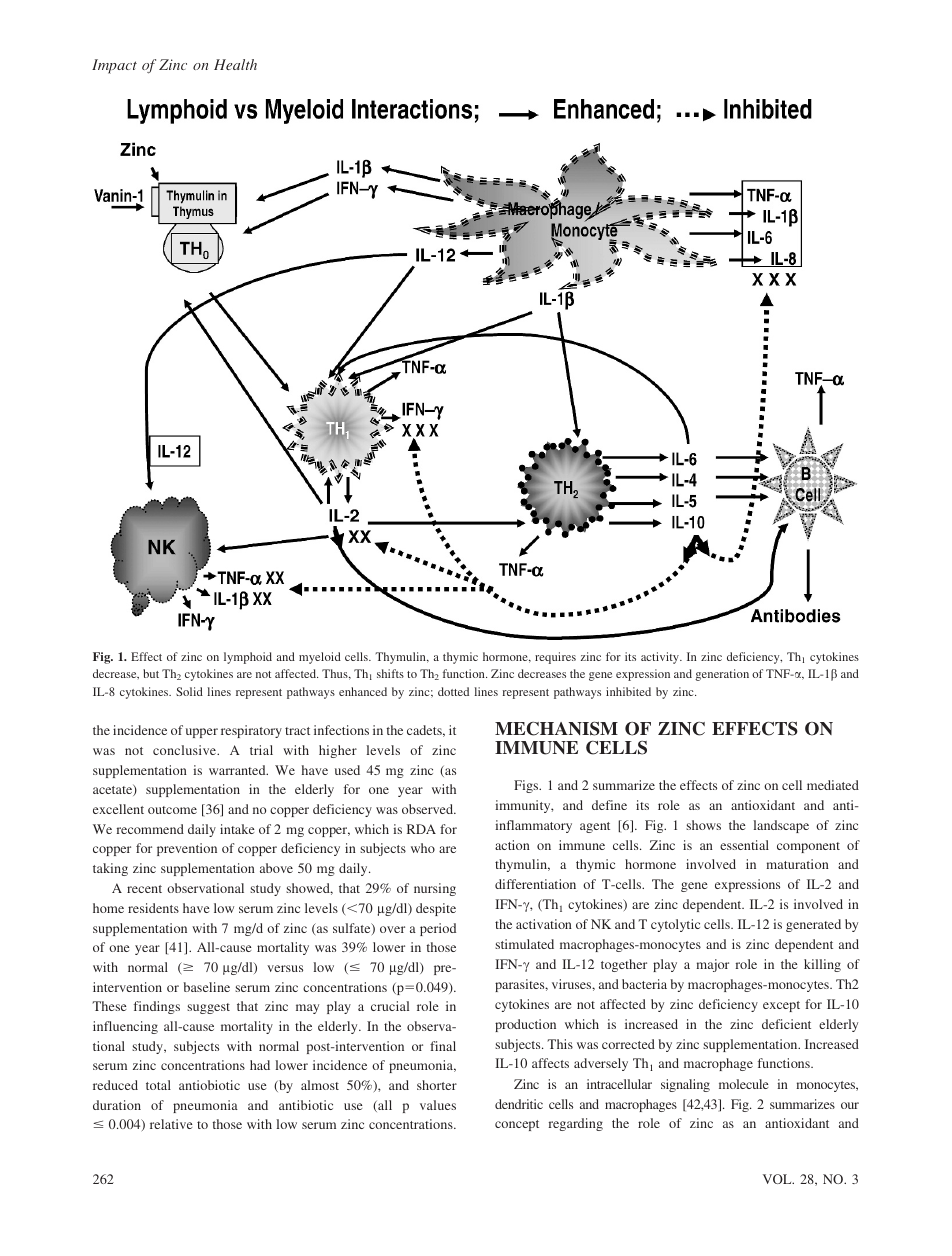 The width and height of the screenshot is (952, 1256). Describe the element at coordinates (743, 1084) in the screenshot. I see `molecule` at that location.
